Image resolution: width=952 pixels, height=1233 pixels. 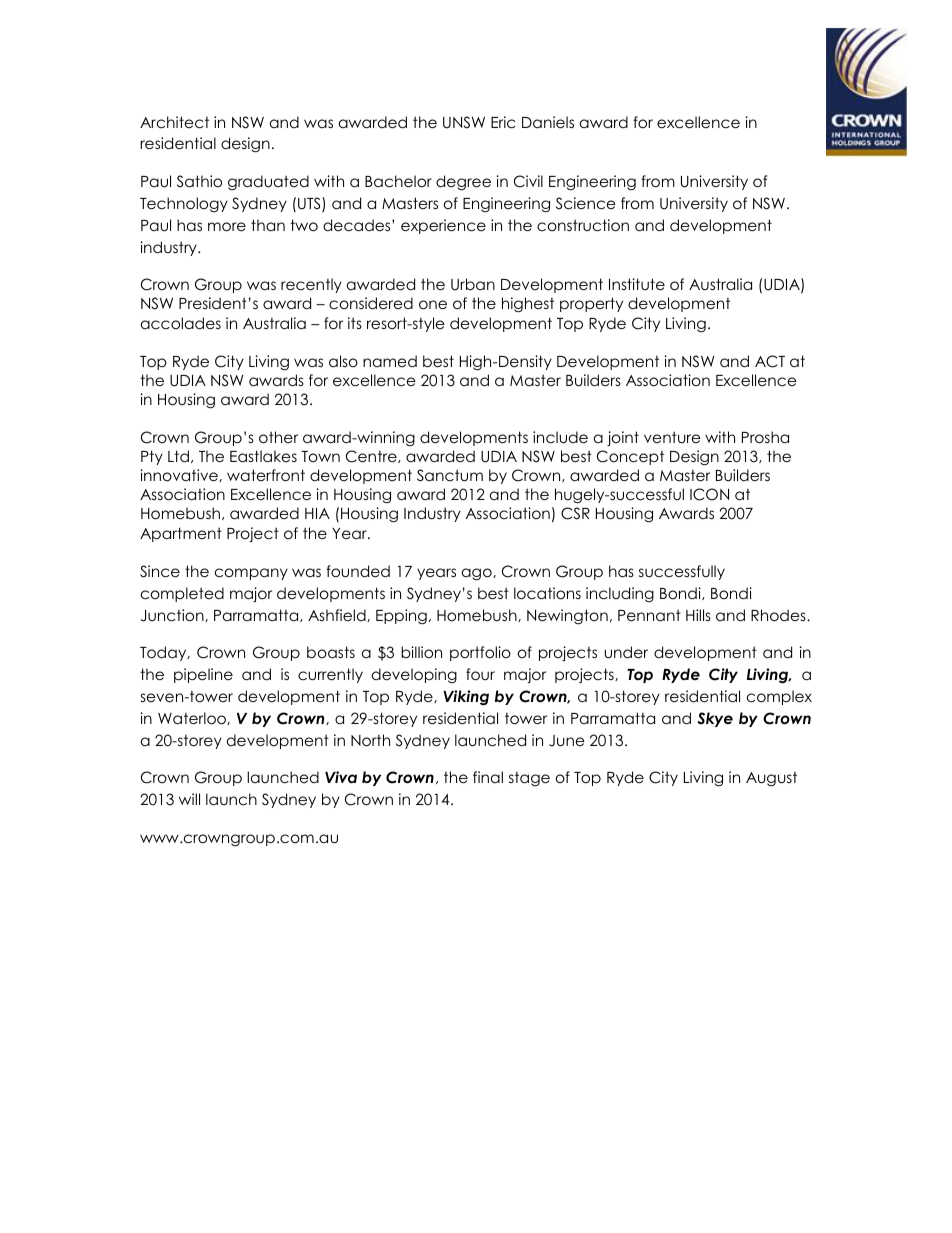 I want to click on will, so click(x=189, y=799).
